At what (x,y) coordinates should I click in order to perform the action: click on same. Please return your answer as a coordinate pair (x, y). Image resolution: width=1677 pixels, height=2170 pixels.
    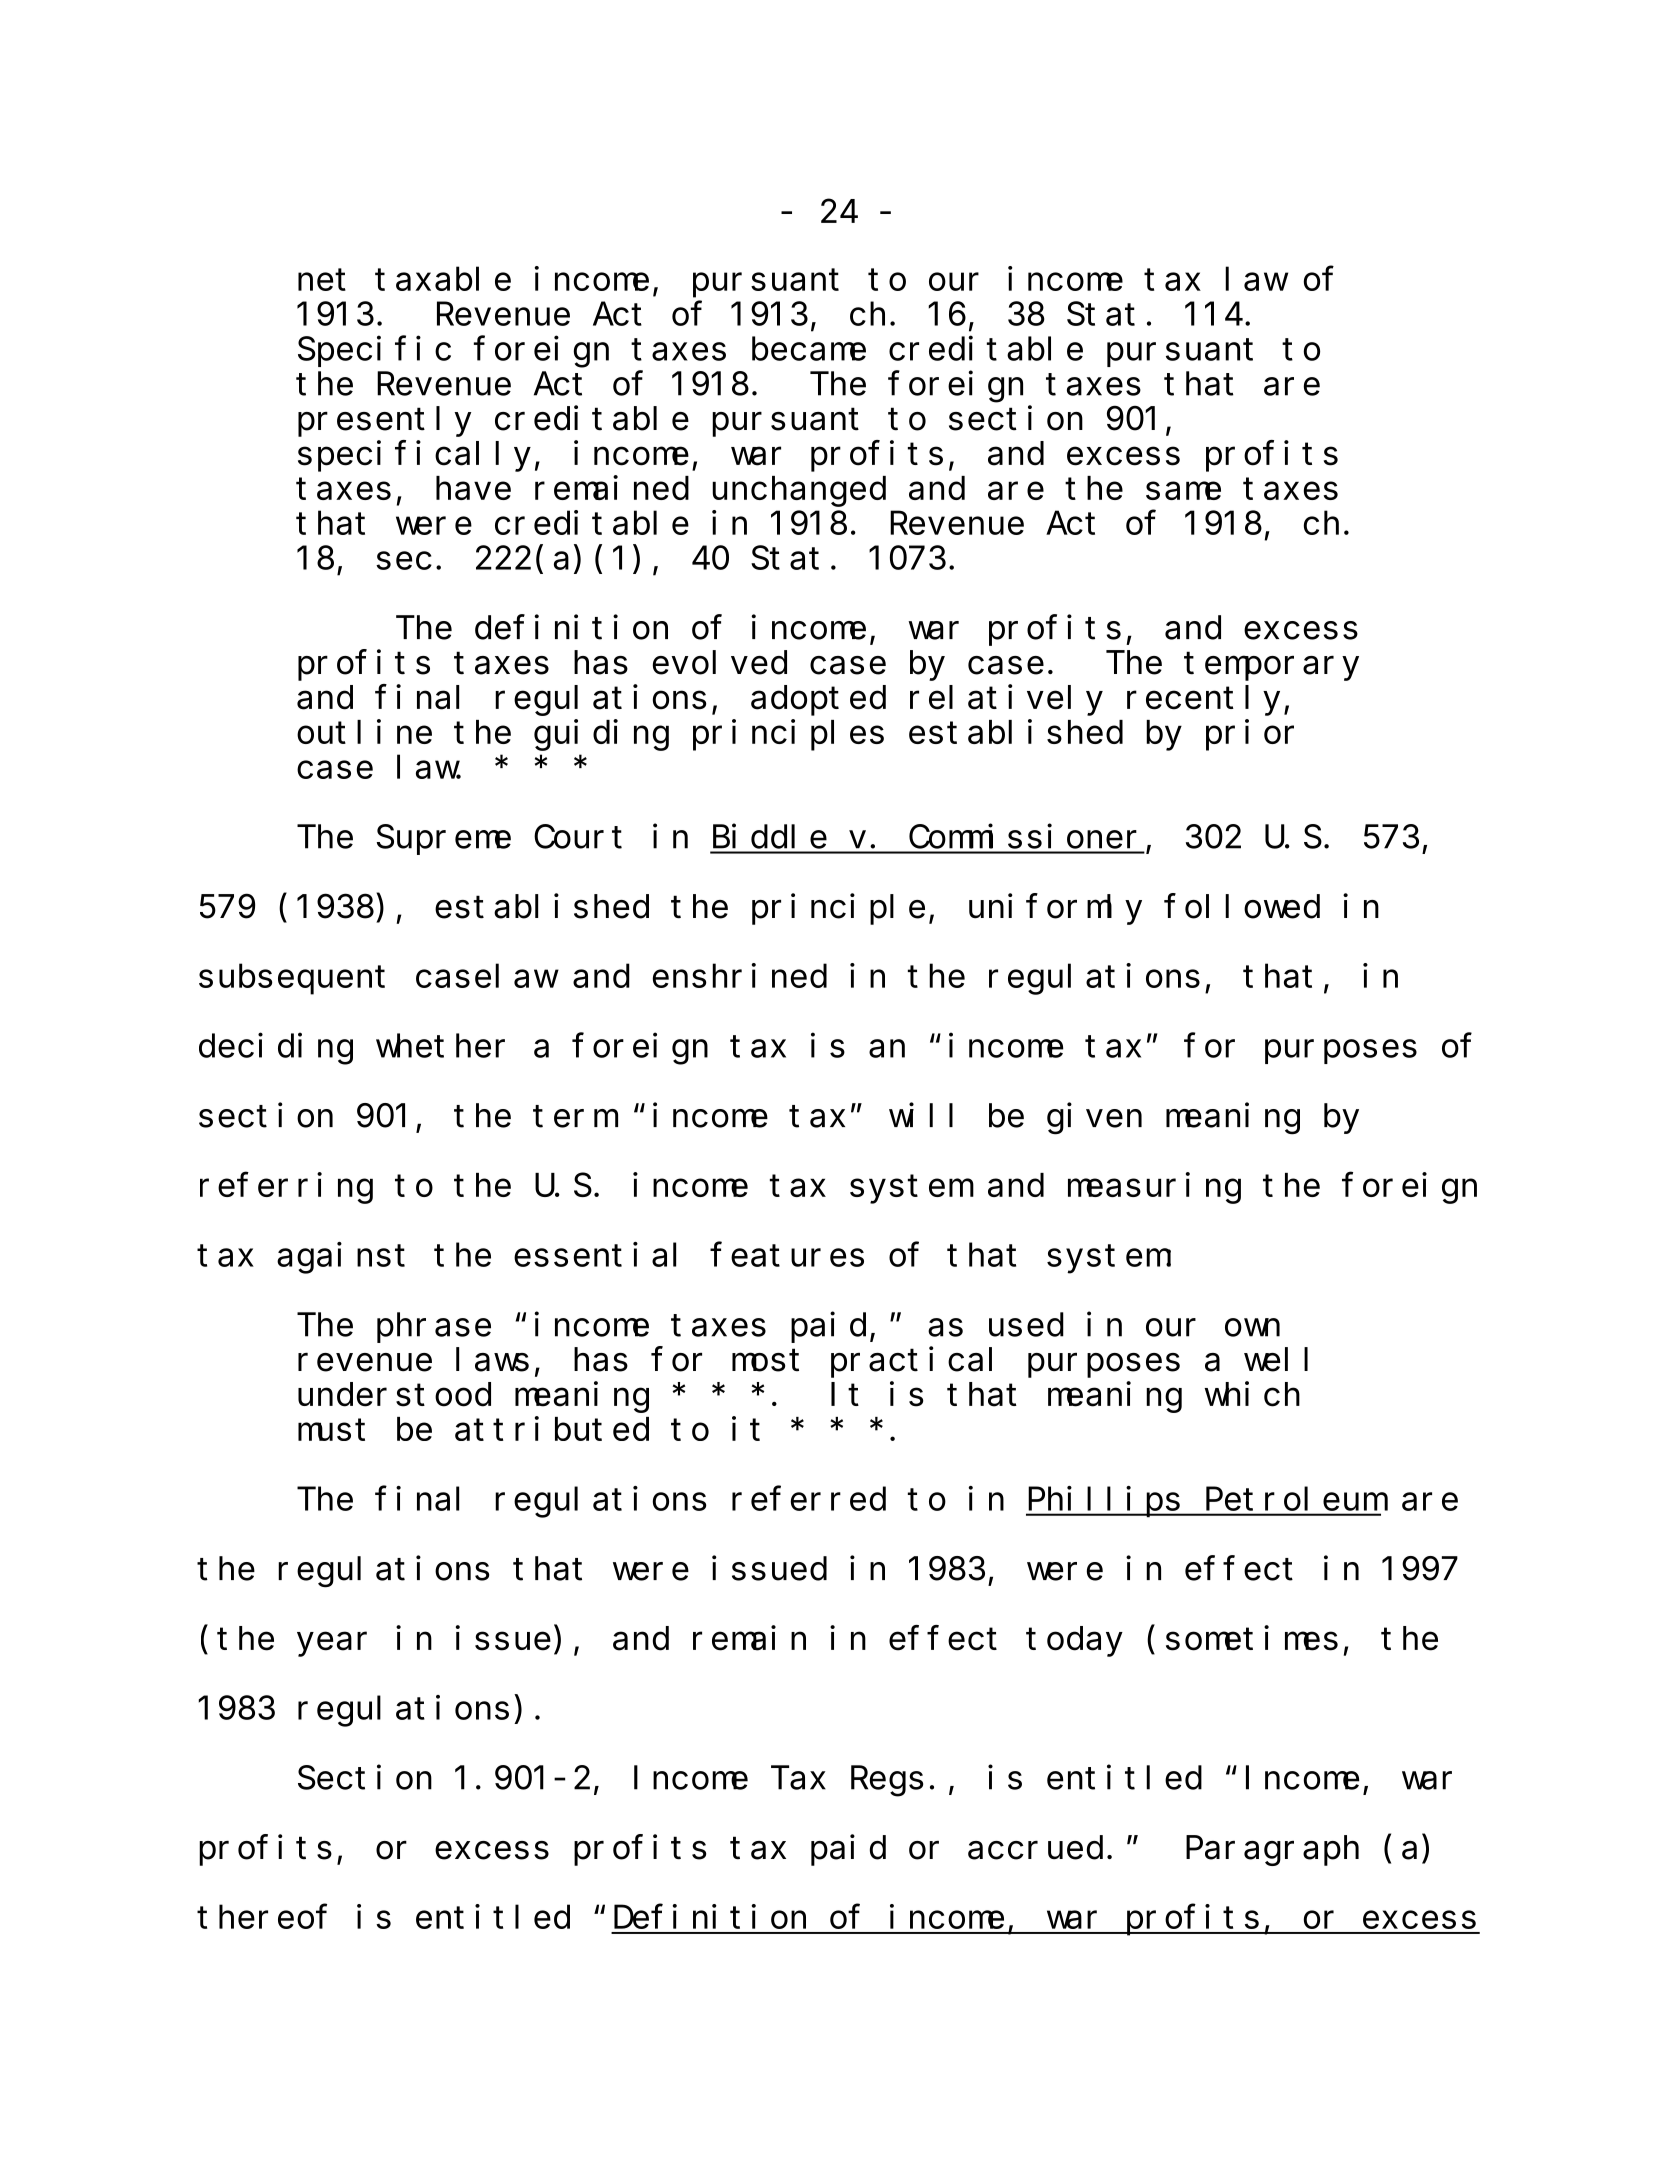
    Looking at the image, I should click on (1183, 491).
